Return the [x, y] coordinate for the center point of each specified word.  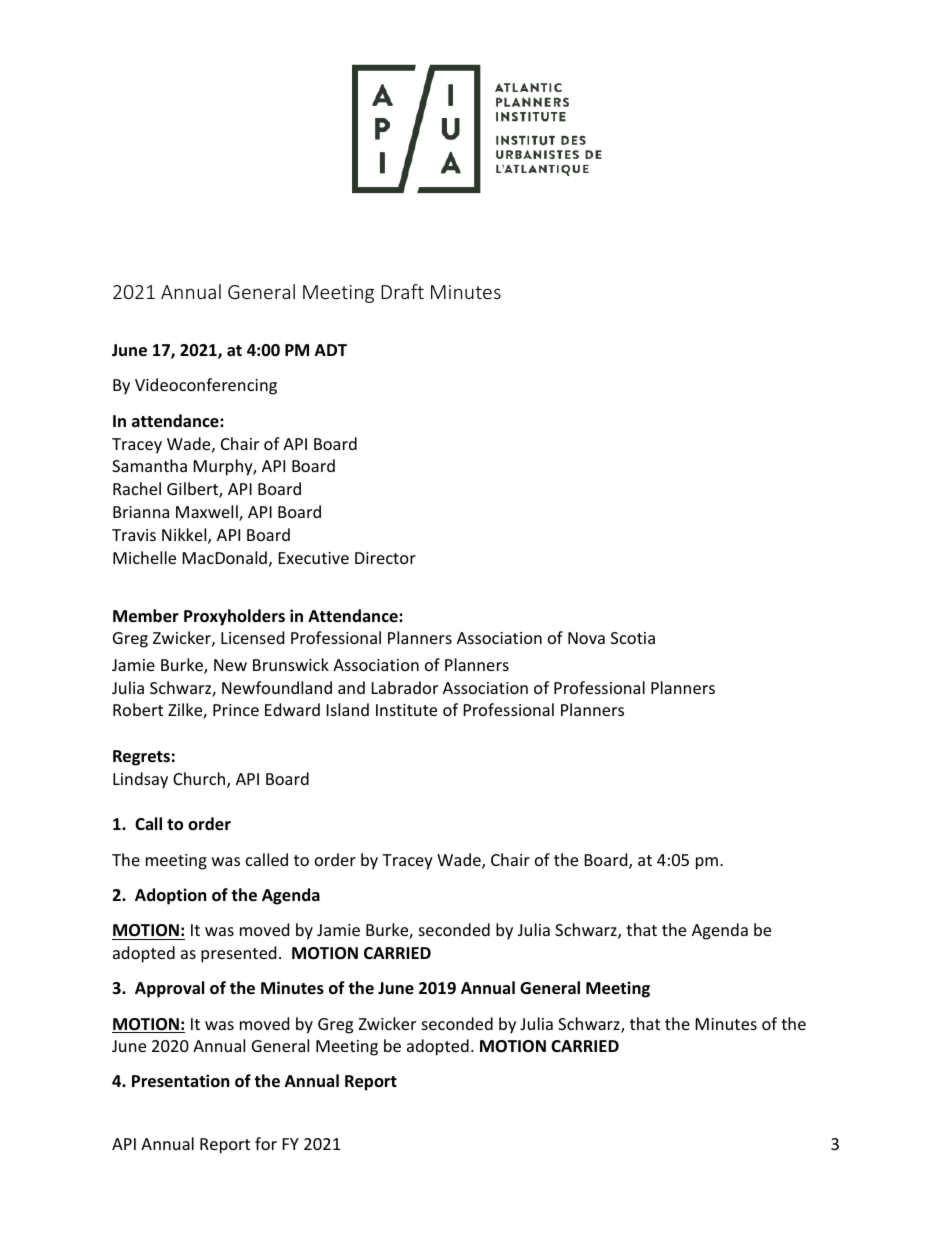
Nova [586, 638]
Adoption [170, 896]
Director [385, 558]
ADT [331, 350]
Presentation [180, 1081]
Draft [402, 291]
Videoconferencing [206, 386]
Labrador [405, 687]
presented [238, 954]
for [266, 1143]
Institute [406, 710]
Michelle [144, 557]
